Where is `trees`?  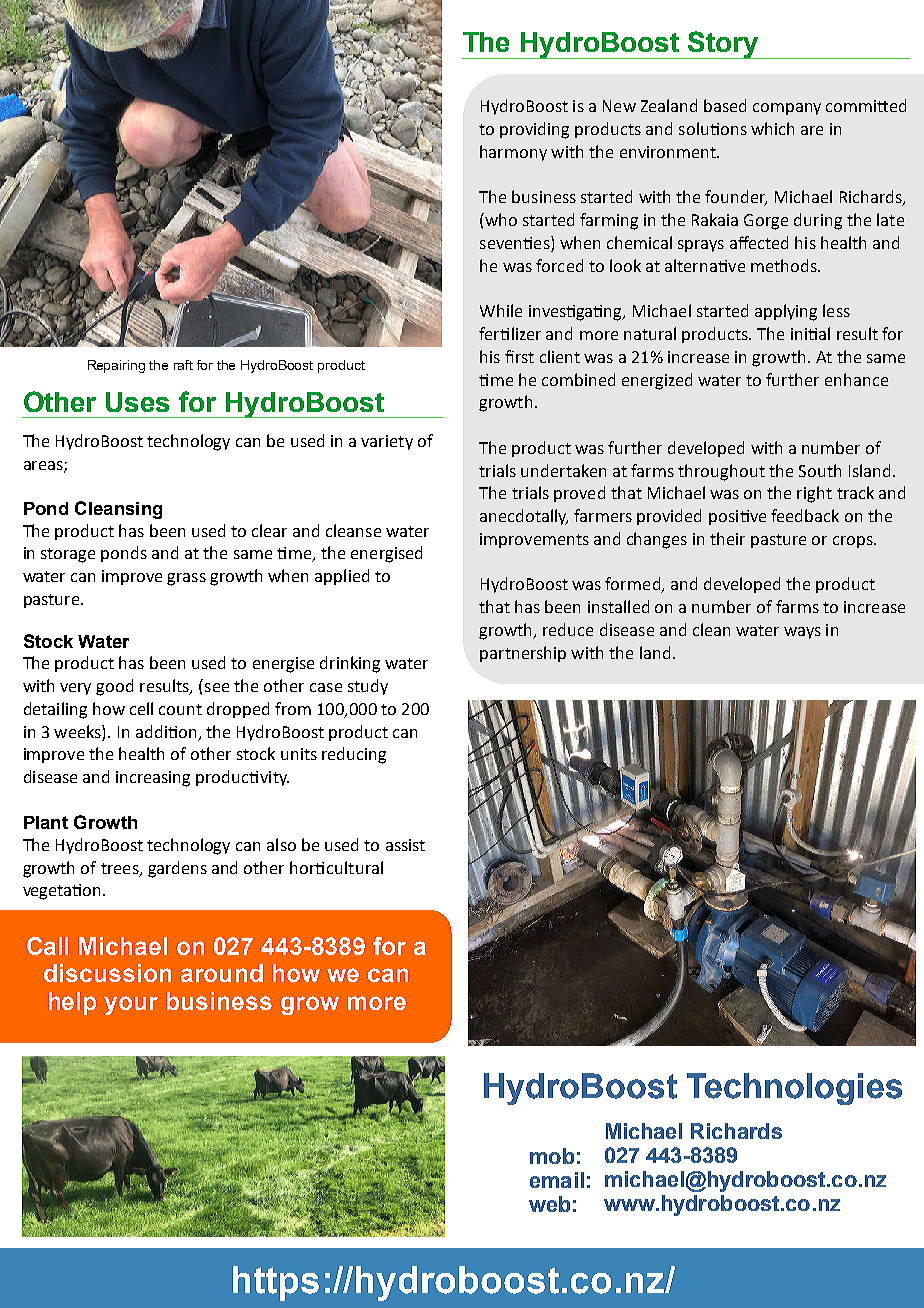
trees is located at coordinates (121, 869).
